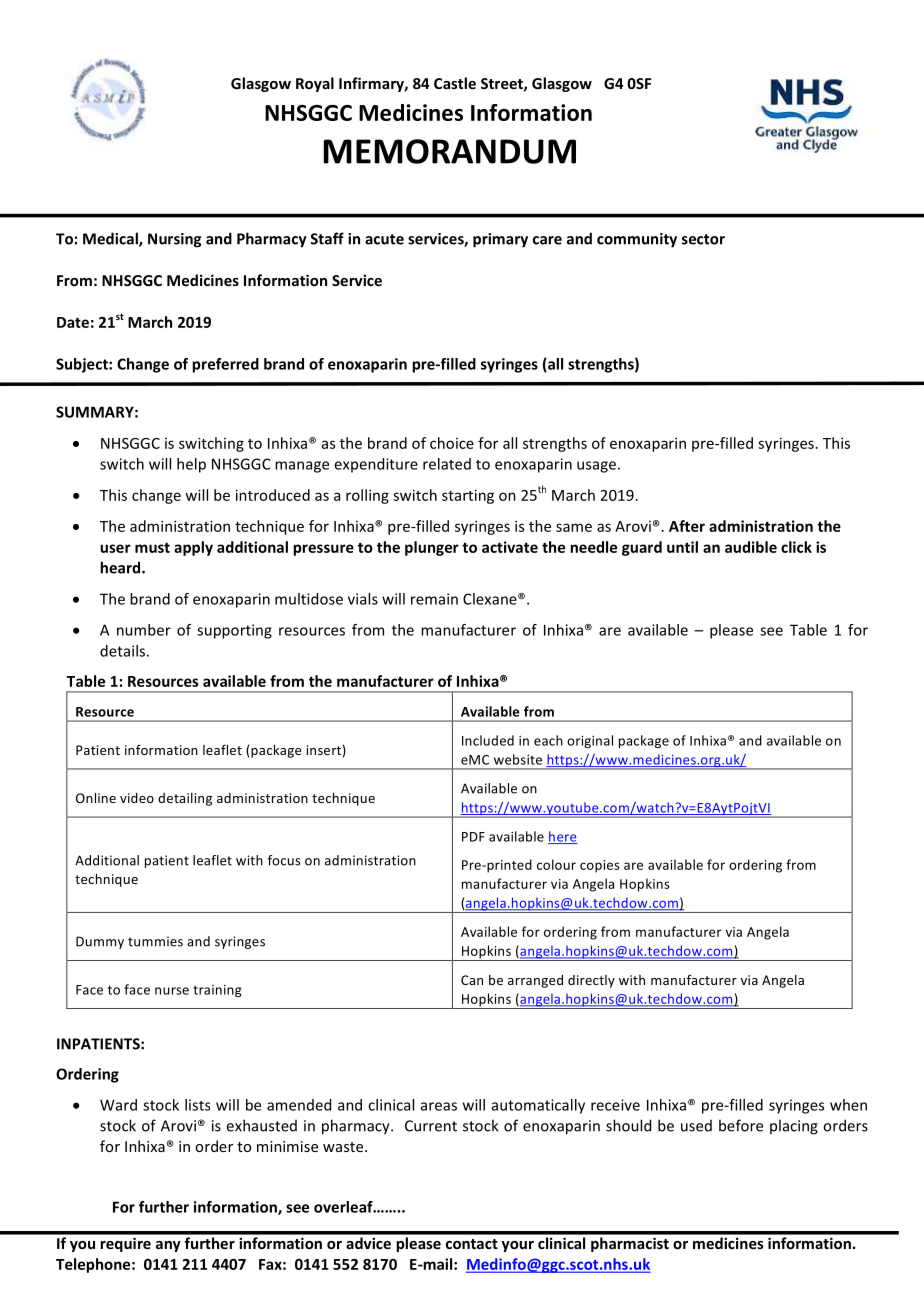 This page has height=1308, width=924. What do you see at coordinates (315, 84) in the page?
I see `Royal` at bounding box center [315, 84].
